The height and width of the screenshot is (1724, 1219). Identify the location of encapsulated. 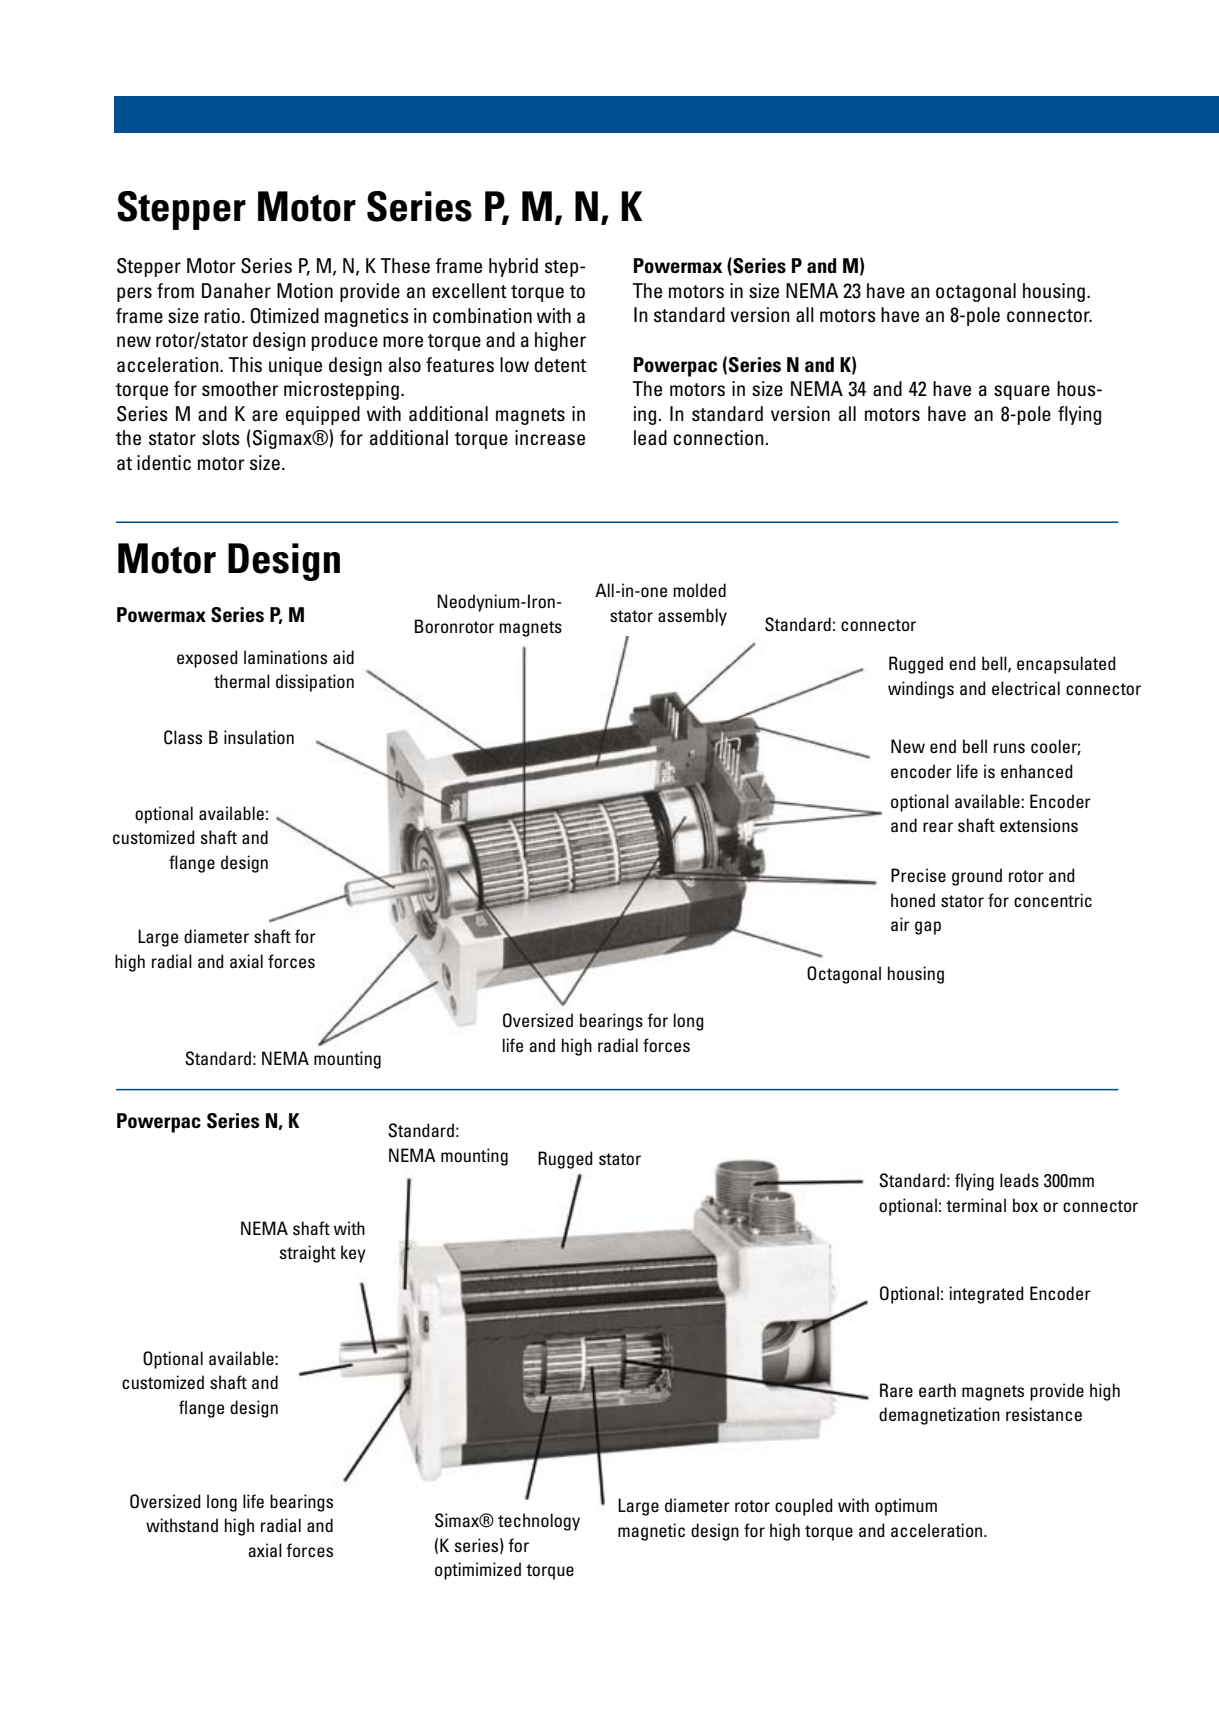
(1066, 665).
